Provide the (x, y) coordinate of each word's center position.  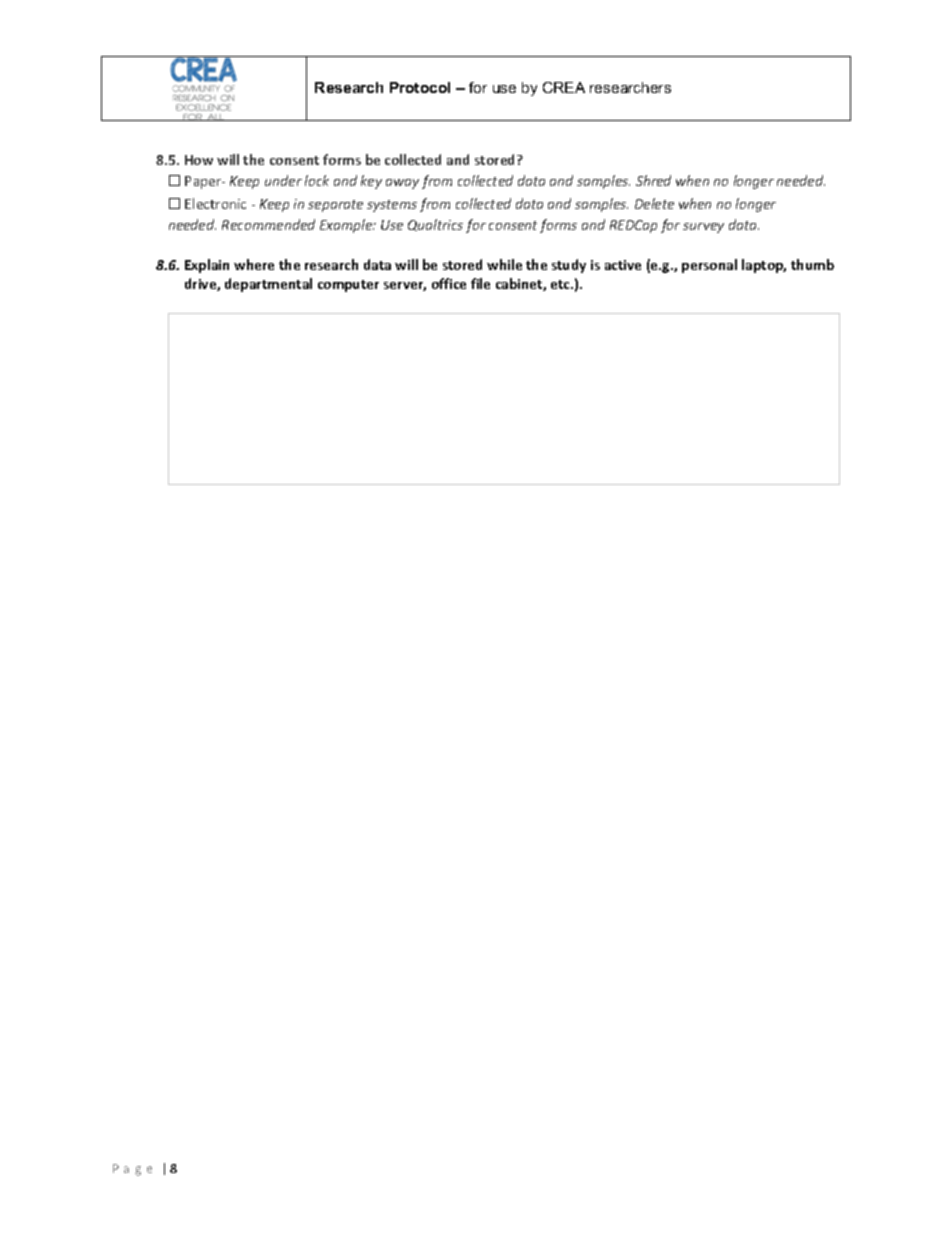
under (283, 180)
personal (709, 266)
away (402, 184)
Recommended (268, 224)
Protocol (420, 87)
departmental (268, 285)
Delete (654, 203)
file (480, 283)
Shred (653, 180)
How (199, 160)
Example (347, 226)
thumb (812, 264)
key (371, 182)
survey (703, 228)
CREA (564, 87)
